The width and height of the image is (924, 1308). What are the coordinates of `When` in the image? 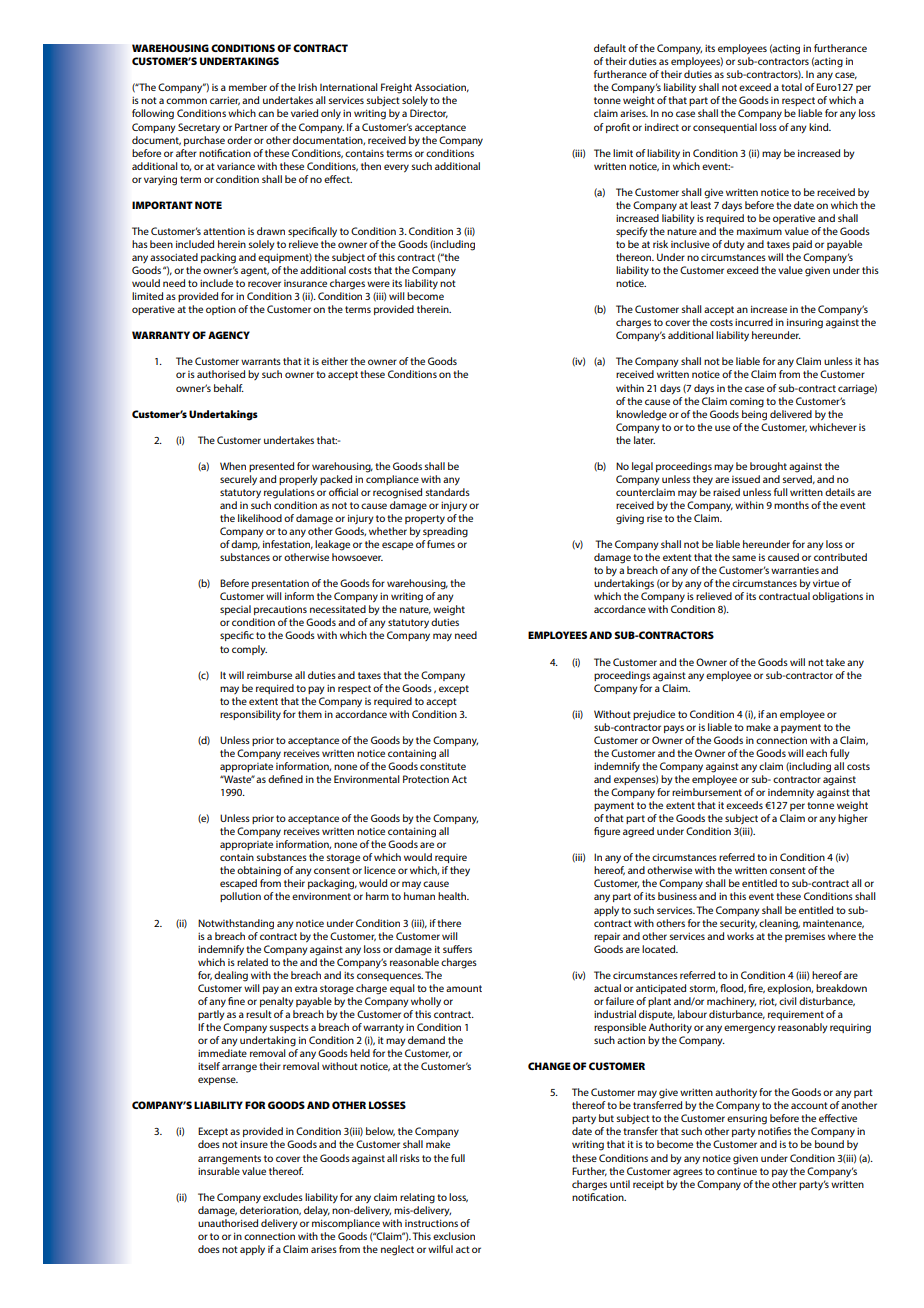 It's located at (233, 466).
